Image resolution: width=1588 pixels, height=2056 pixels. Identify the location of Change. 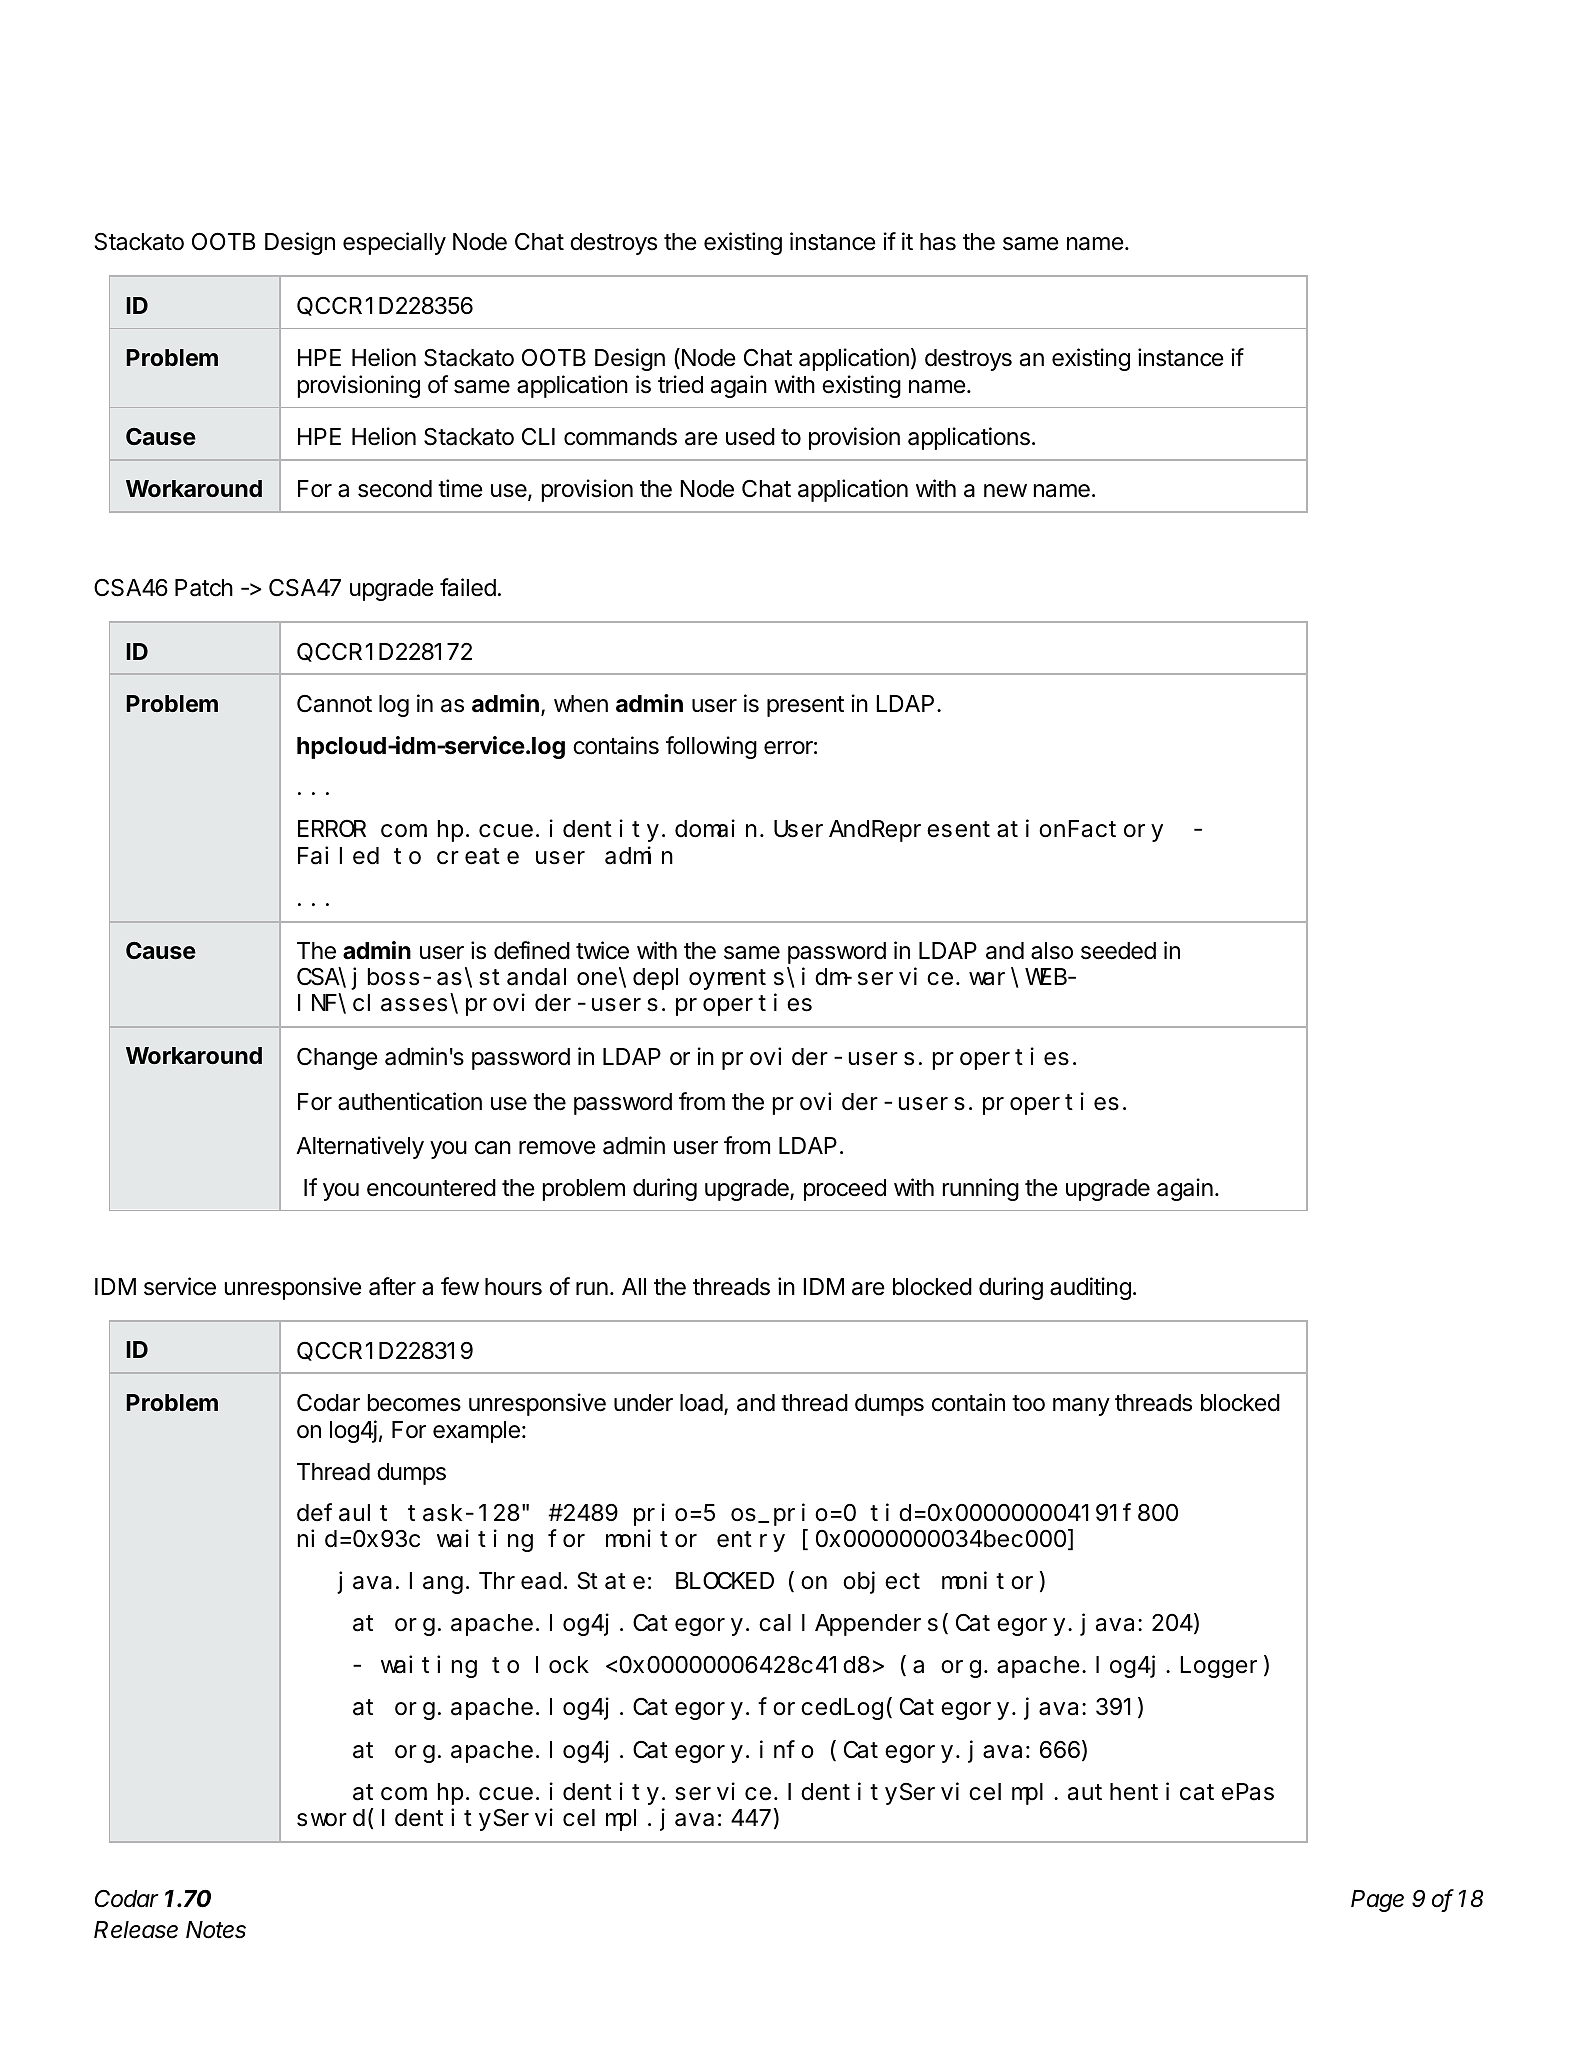
(337, 1059).
